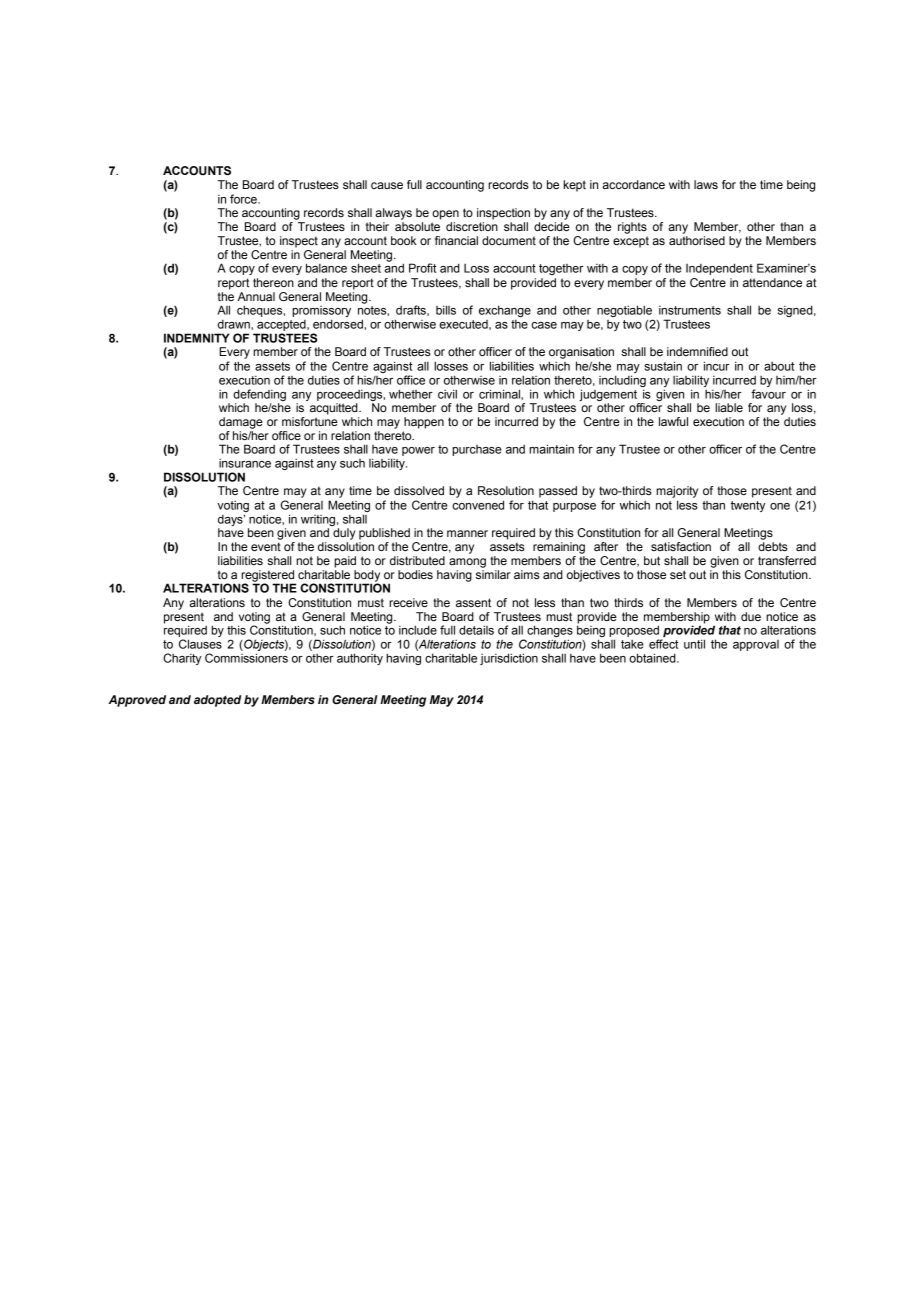  I want to click on damage, so click(241, 423).
